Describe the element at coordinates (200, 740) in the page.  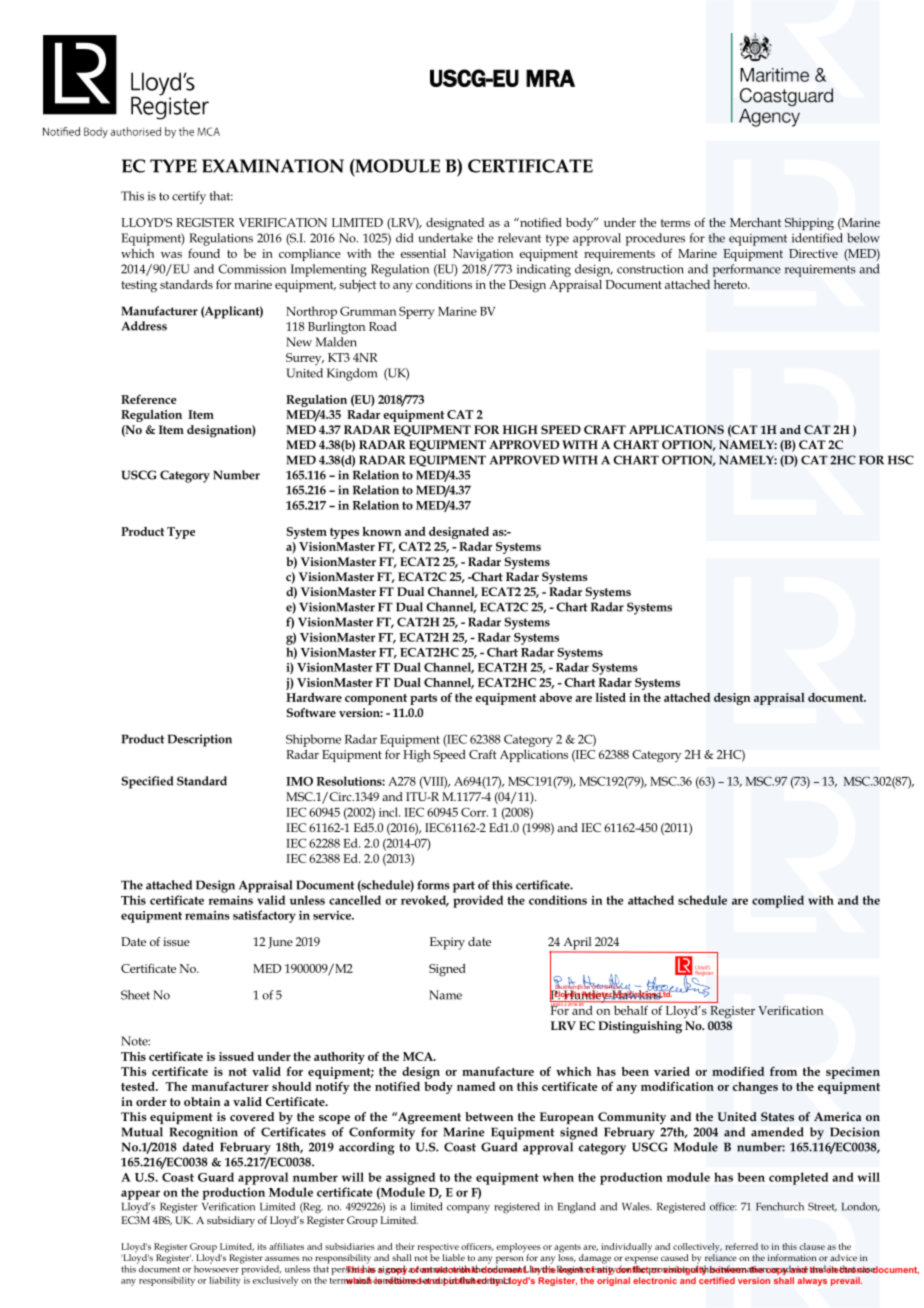
I see `Description` at that location.
